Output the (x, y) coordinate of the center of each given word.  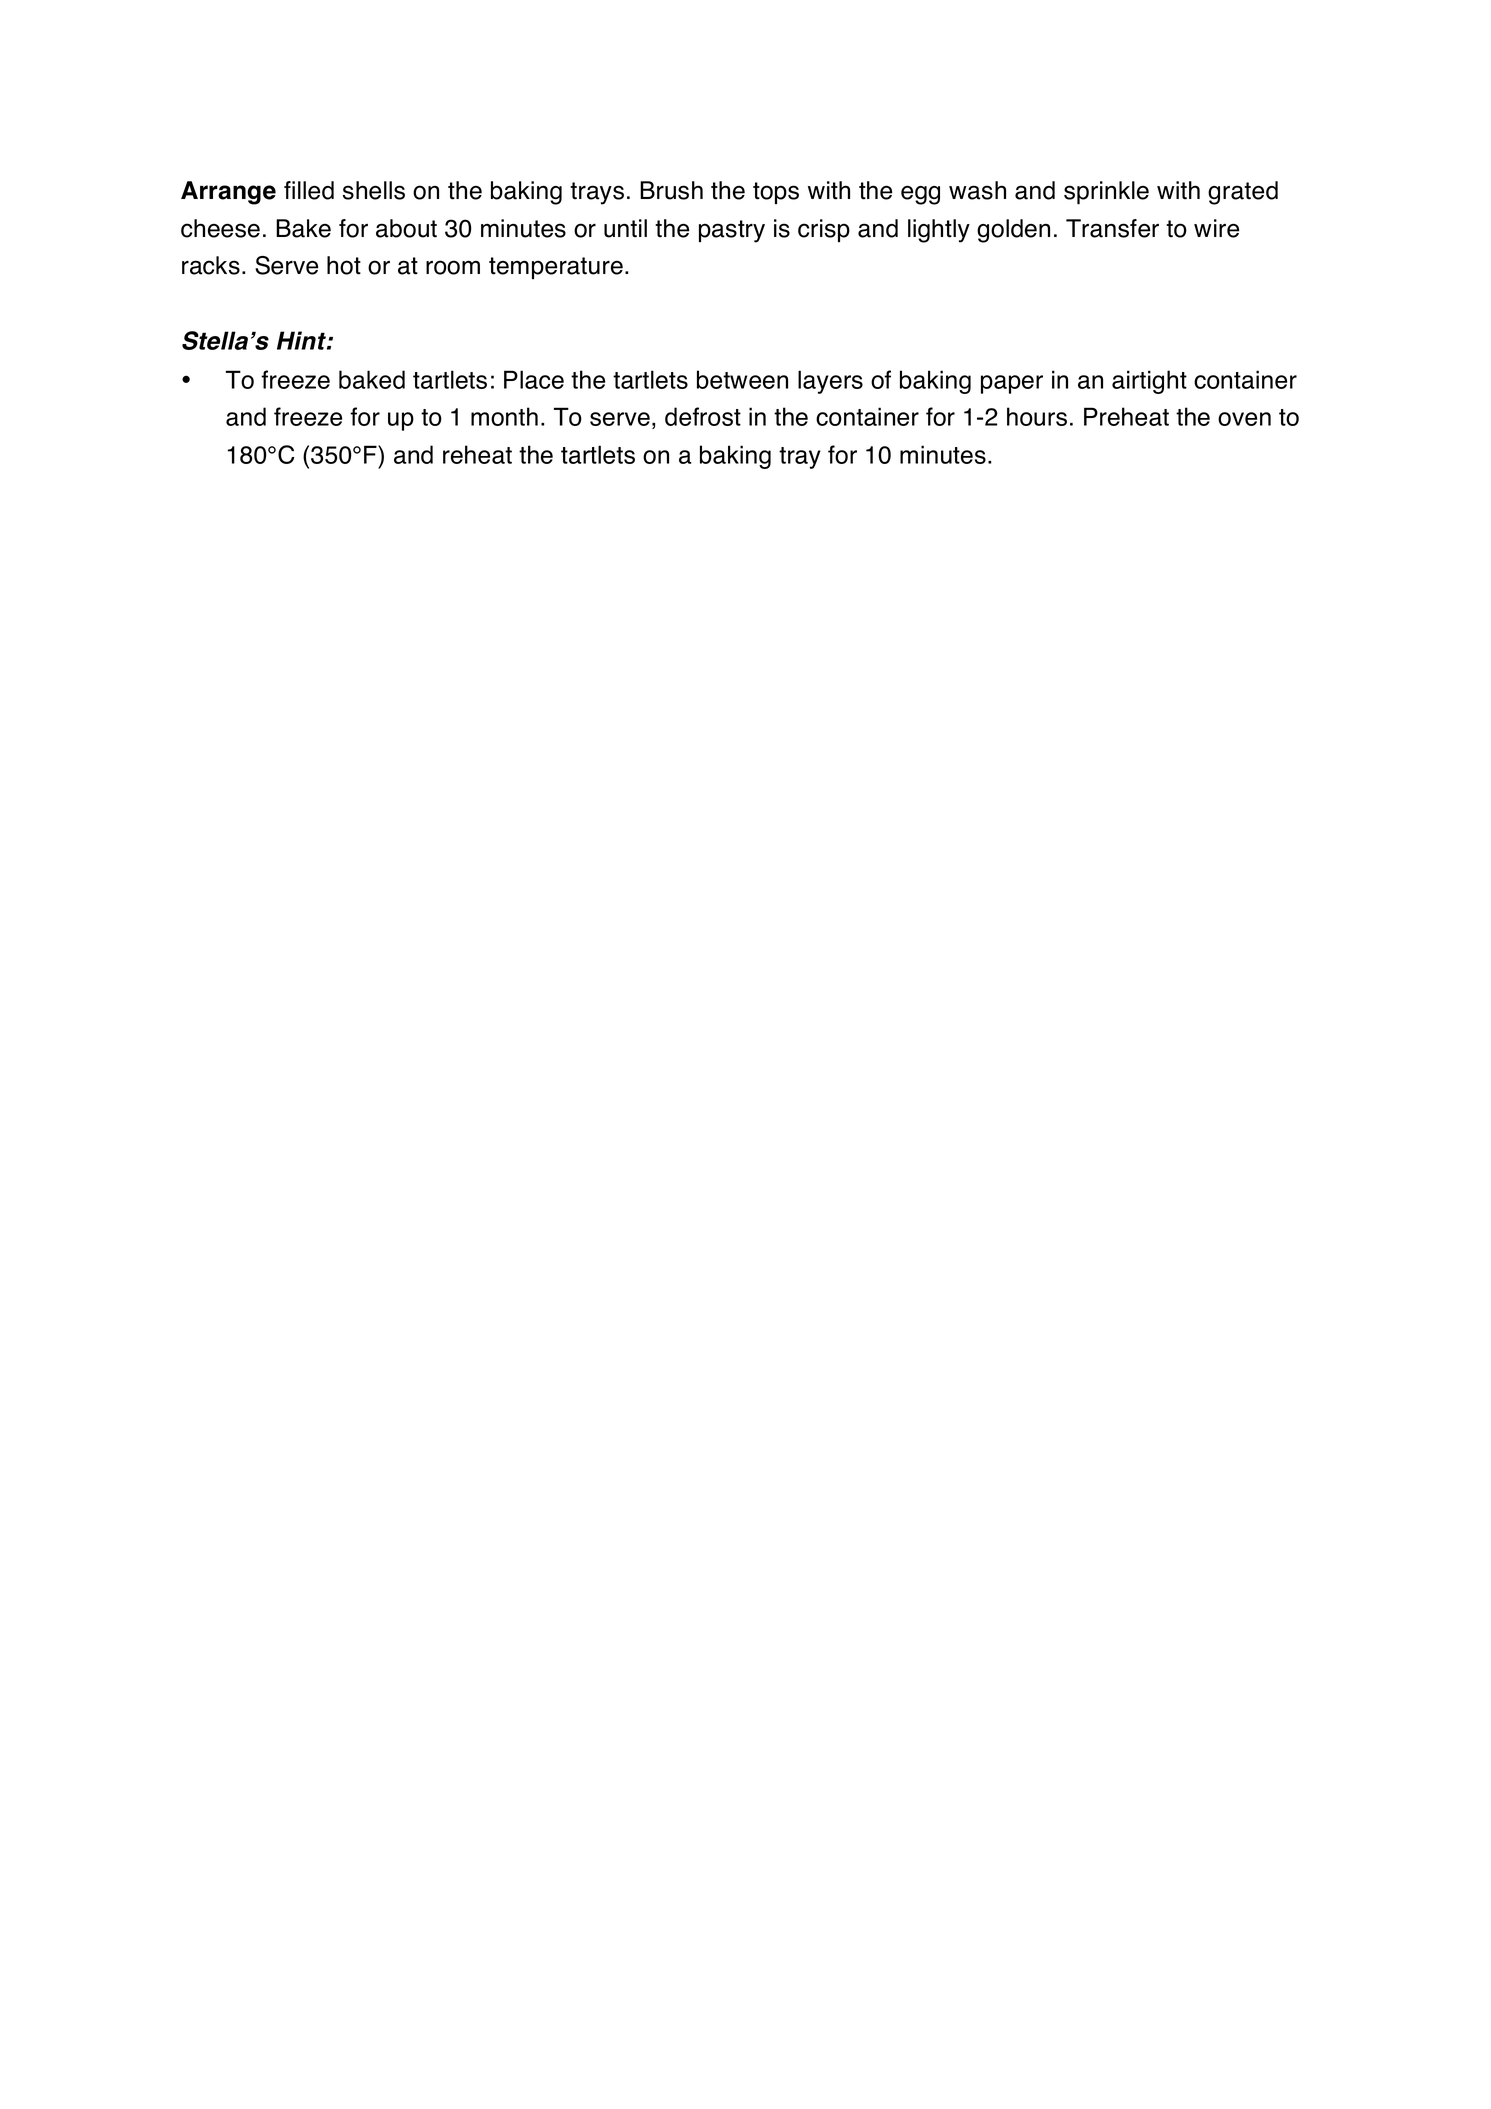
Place (534, 379)
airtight (1149, 382)
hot (344, 265)
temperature (556, 268)
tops (776, 193)
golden (1013, 231)
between (742, 379)
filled (309, 190)
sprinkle (1106, 193)
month (504, 416)
